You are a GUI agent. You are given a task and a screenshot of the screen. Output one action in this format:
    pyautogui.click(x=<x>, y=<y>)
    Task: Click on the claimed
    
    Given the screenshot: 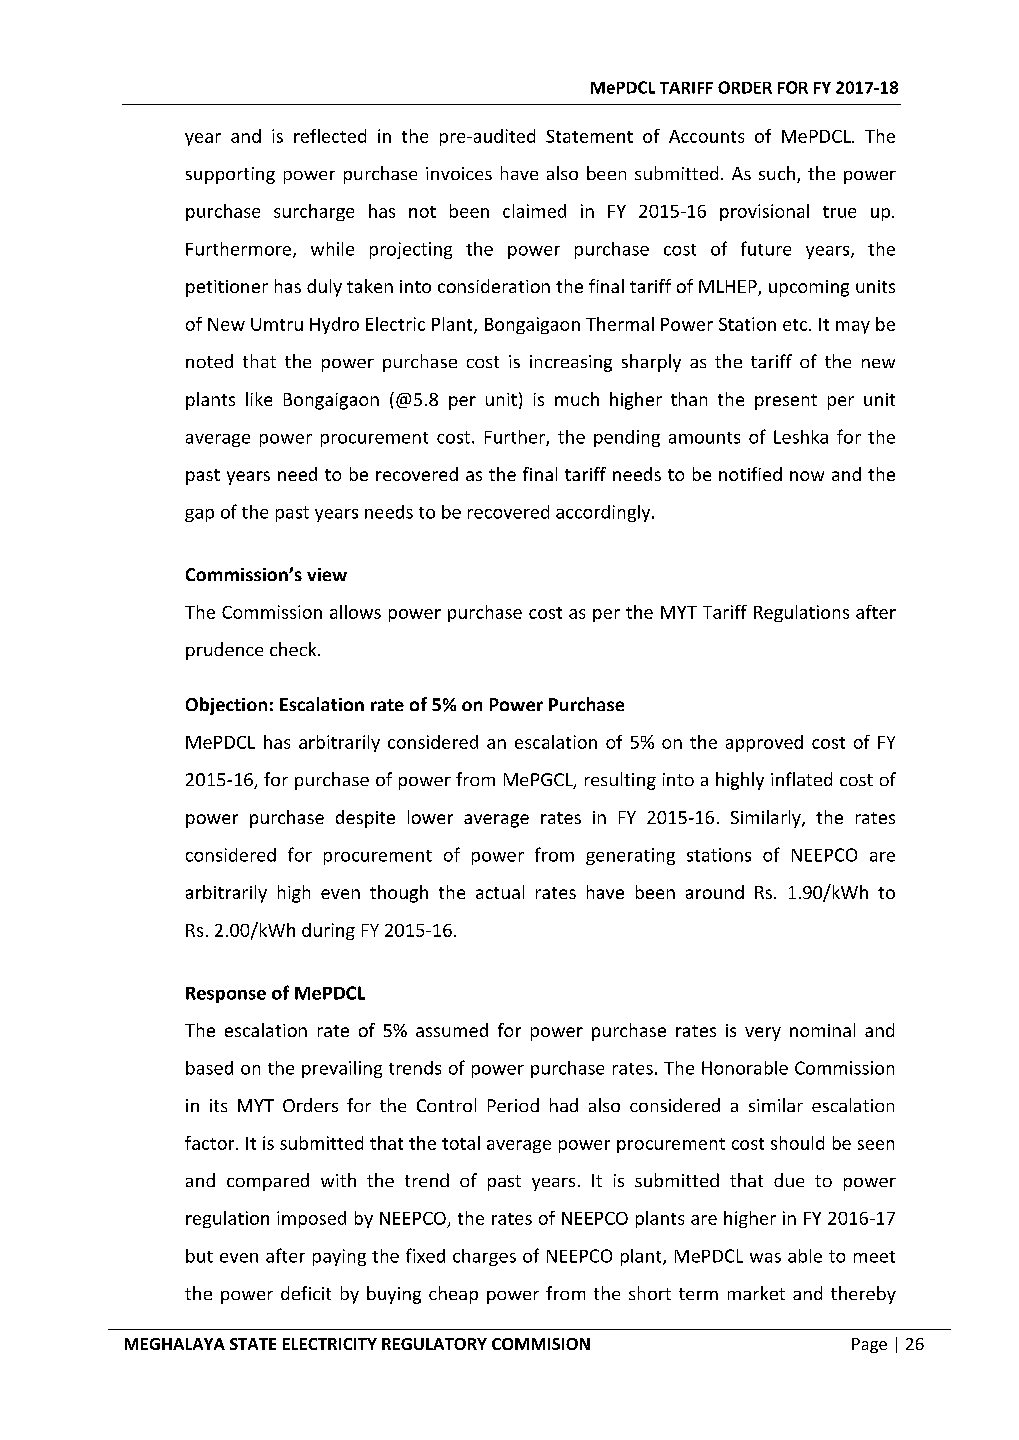 What is the action you would take?
    pyautogui.click(x=534, y=211)
